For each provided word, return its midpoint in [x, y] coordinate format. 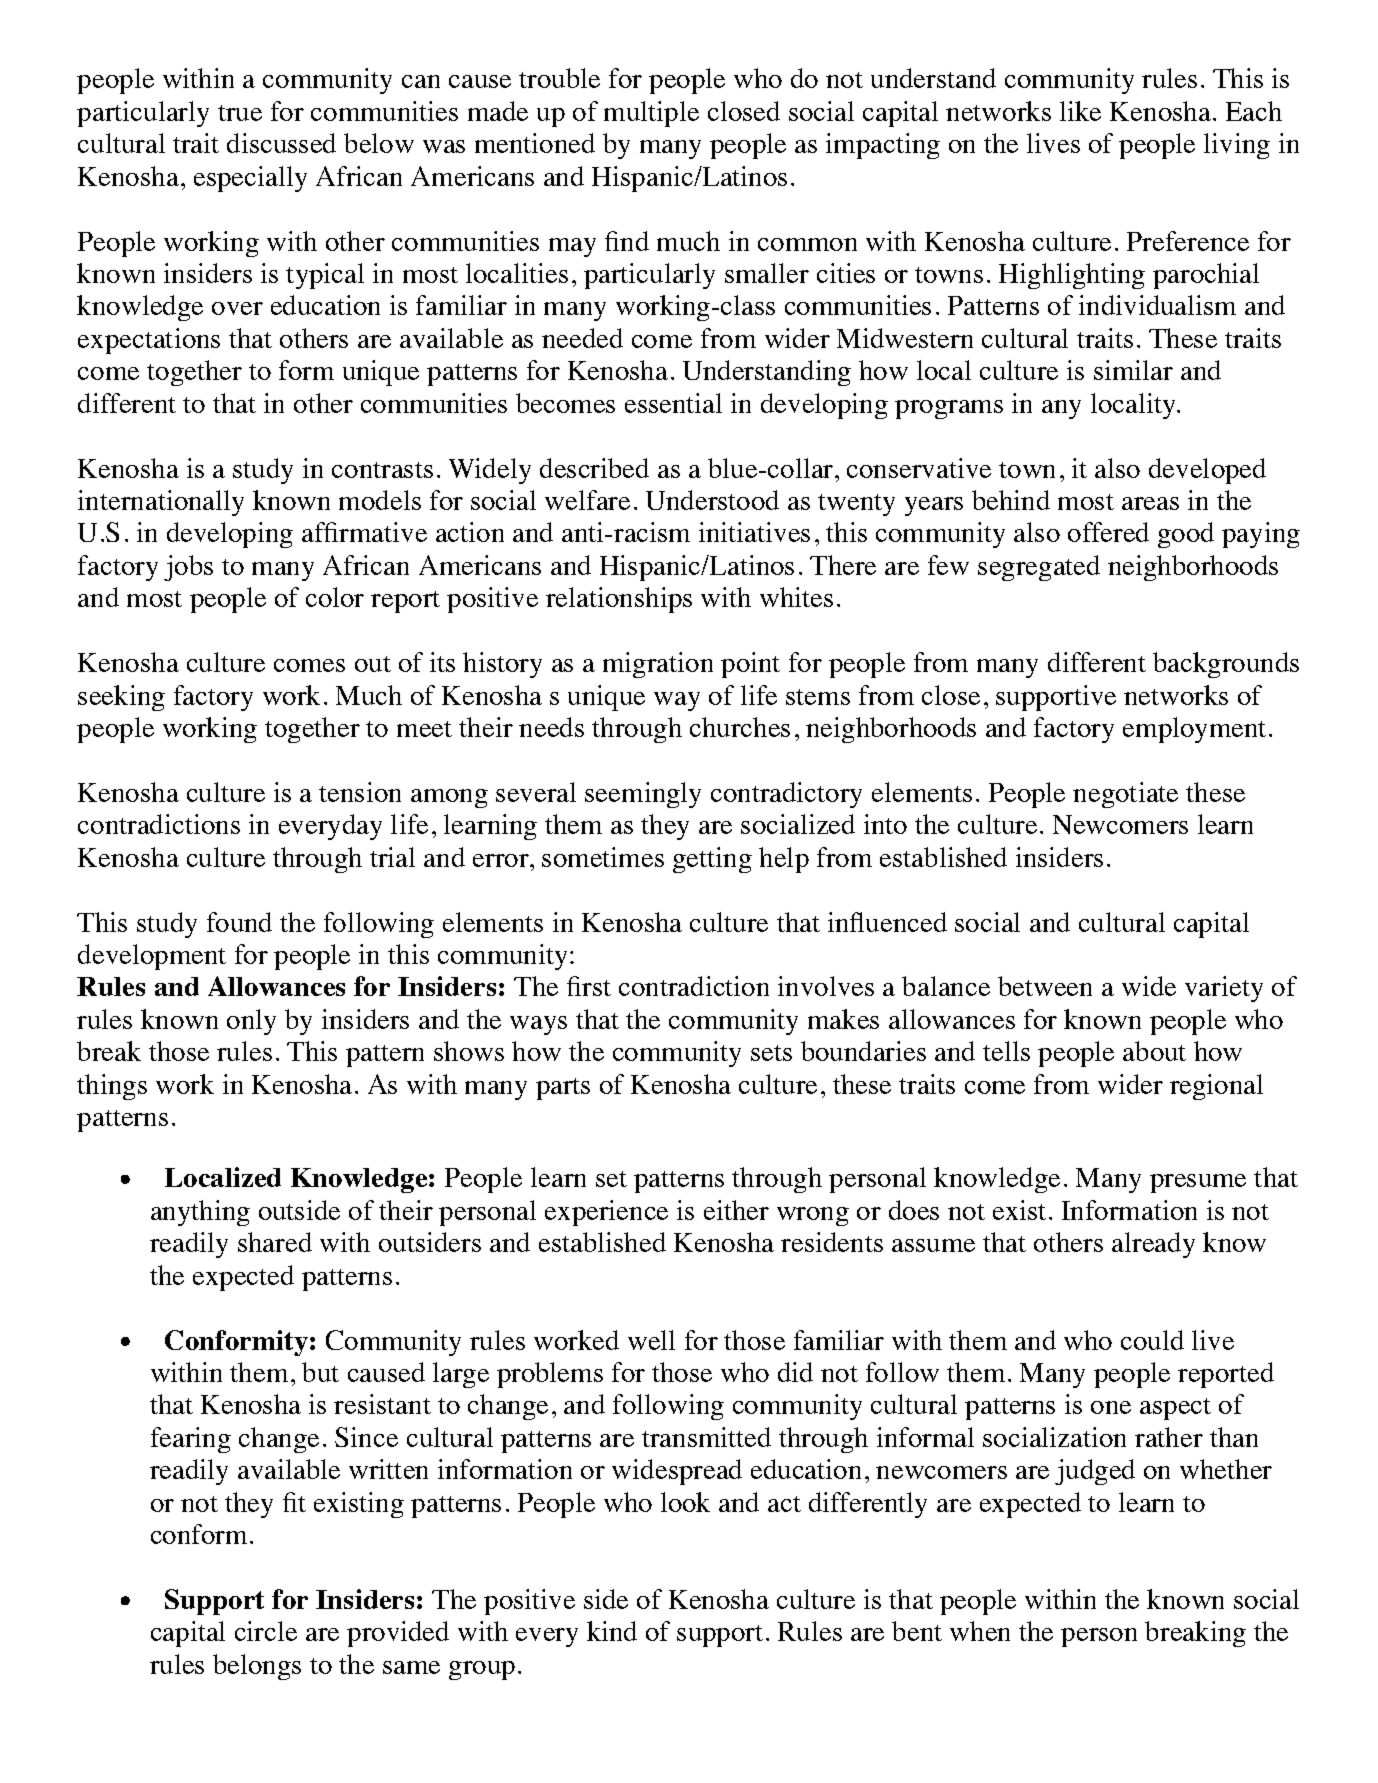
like [1080, 111]
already [1153, 1245]
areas [1150, 503]
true [240, 113]
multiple [651, 114]
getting [712, 860]
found [239, 922]
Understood [712, 500]
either [736, 1210]
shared [275, 1242]
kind [612, 1631]
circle [266, 1631]
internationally [161, 503]
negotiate [1125, 795]
